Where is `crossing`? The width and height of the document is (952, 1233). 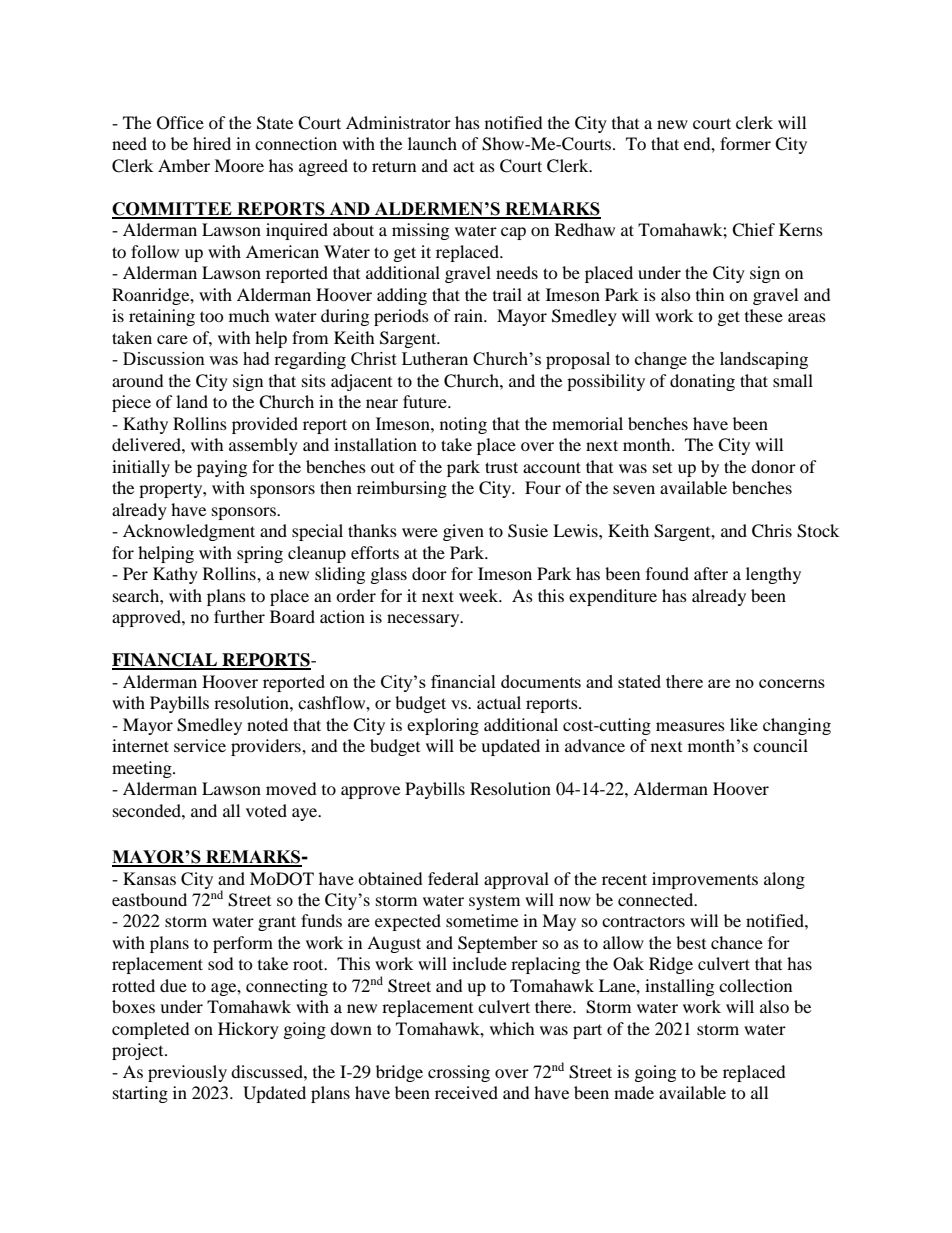
crossing is located at coordinates (459, 1073).
